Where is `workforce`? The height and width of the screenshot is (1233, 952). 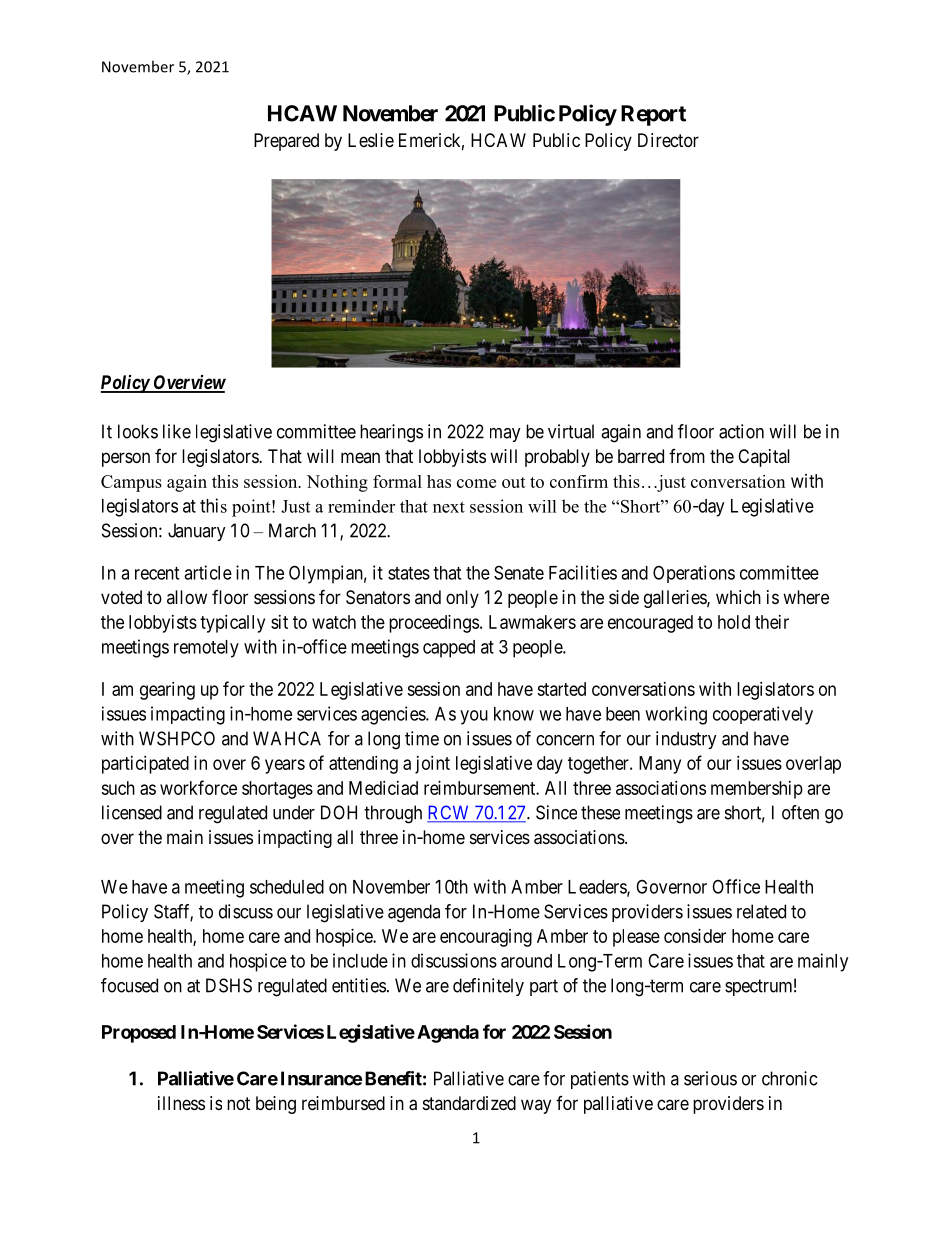 workforce is located at coordinates (198, 787).
